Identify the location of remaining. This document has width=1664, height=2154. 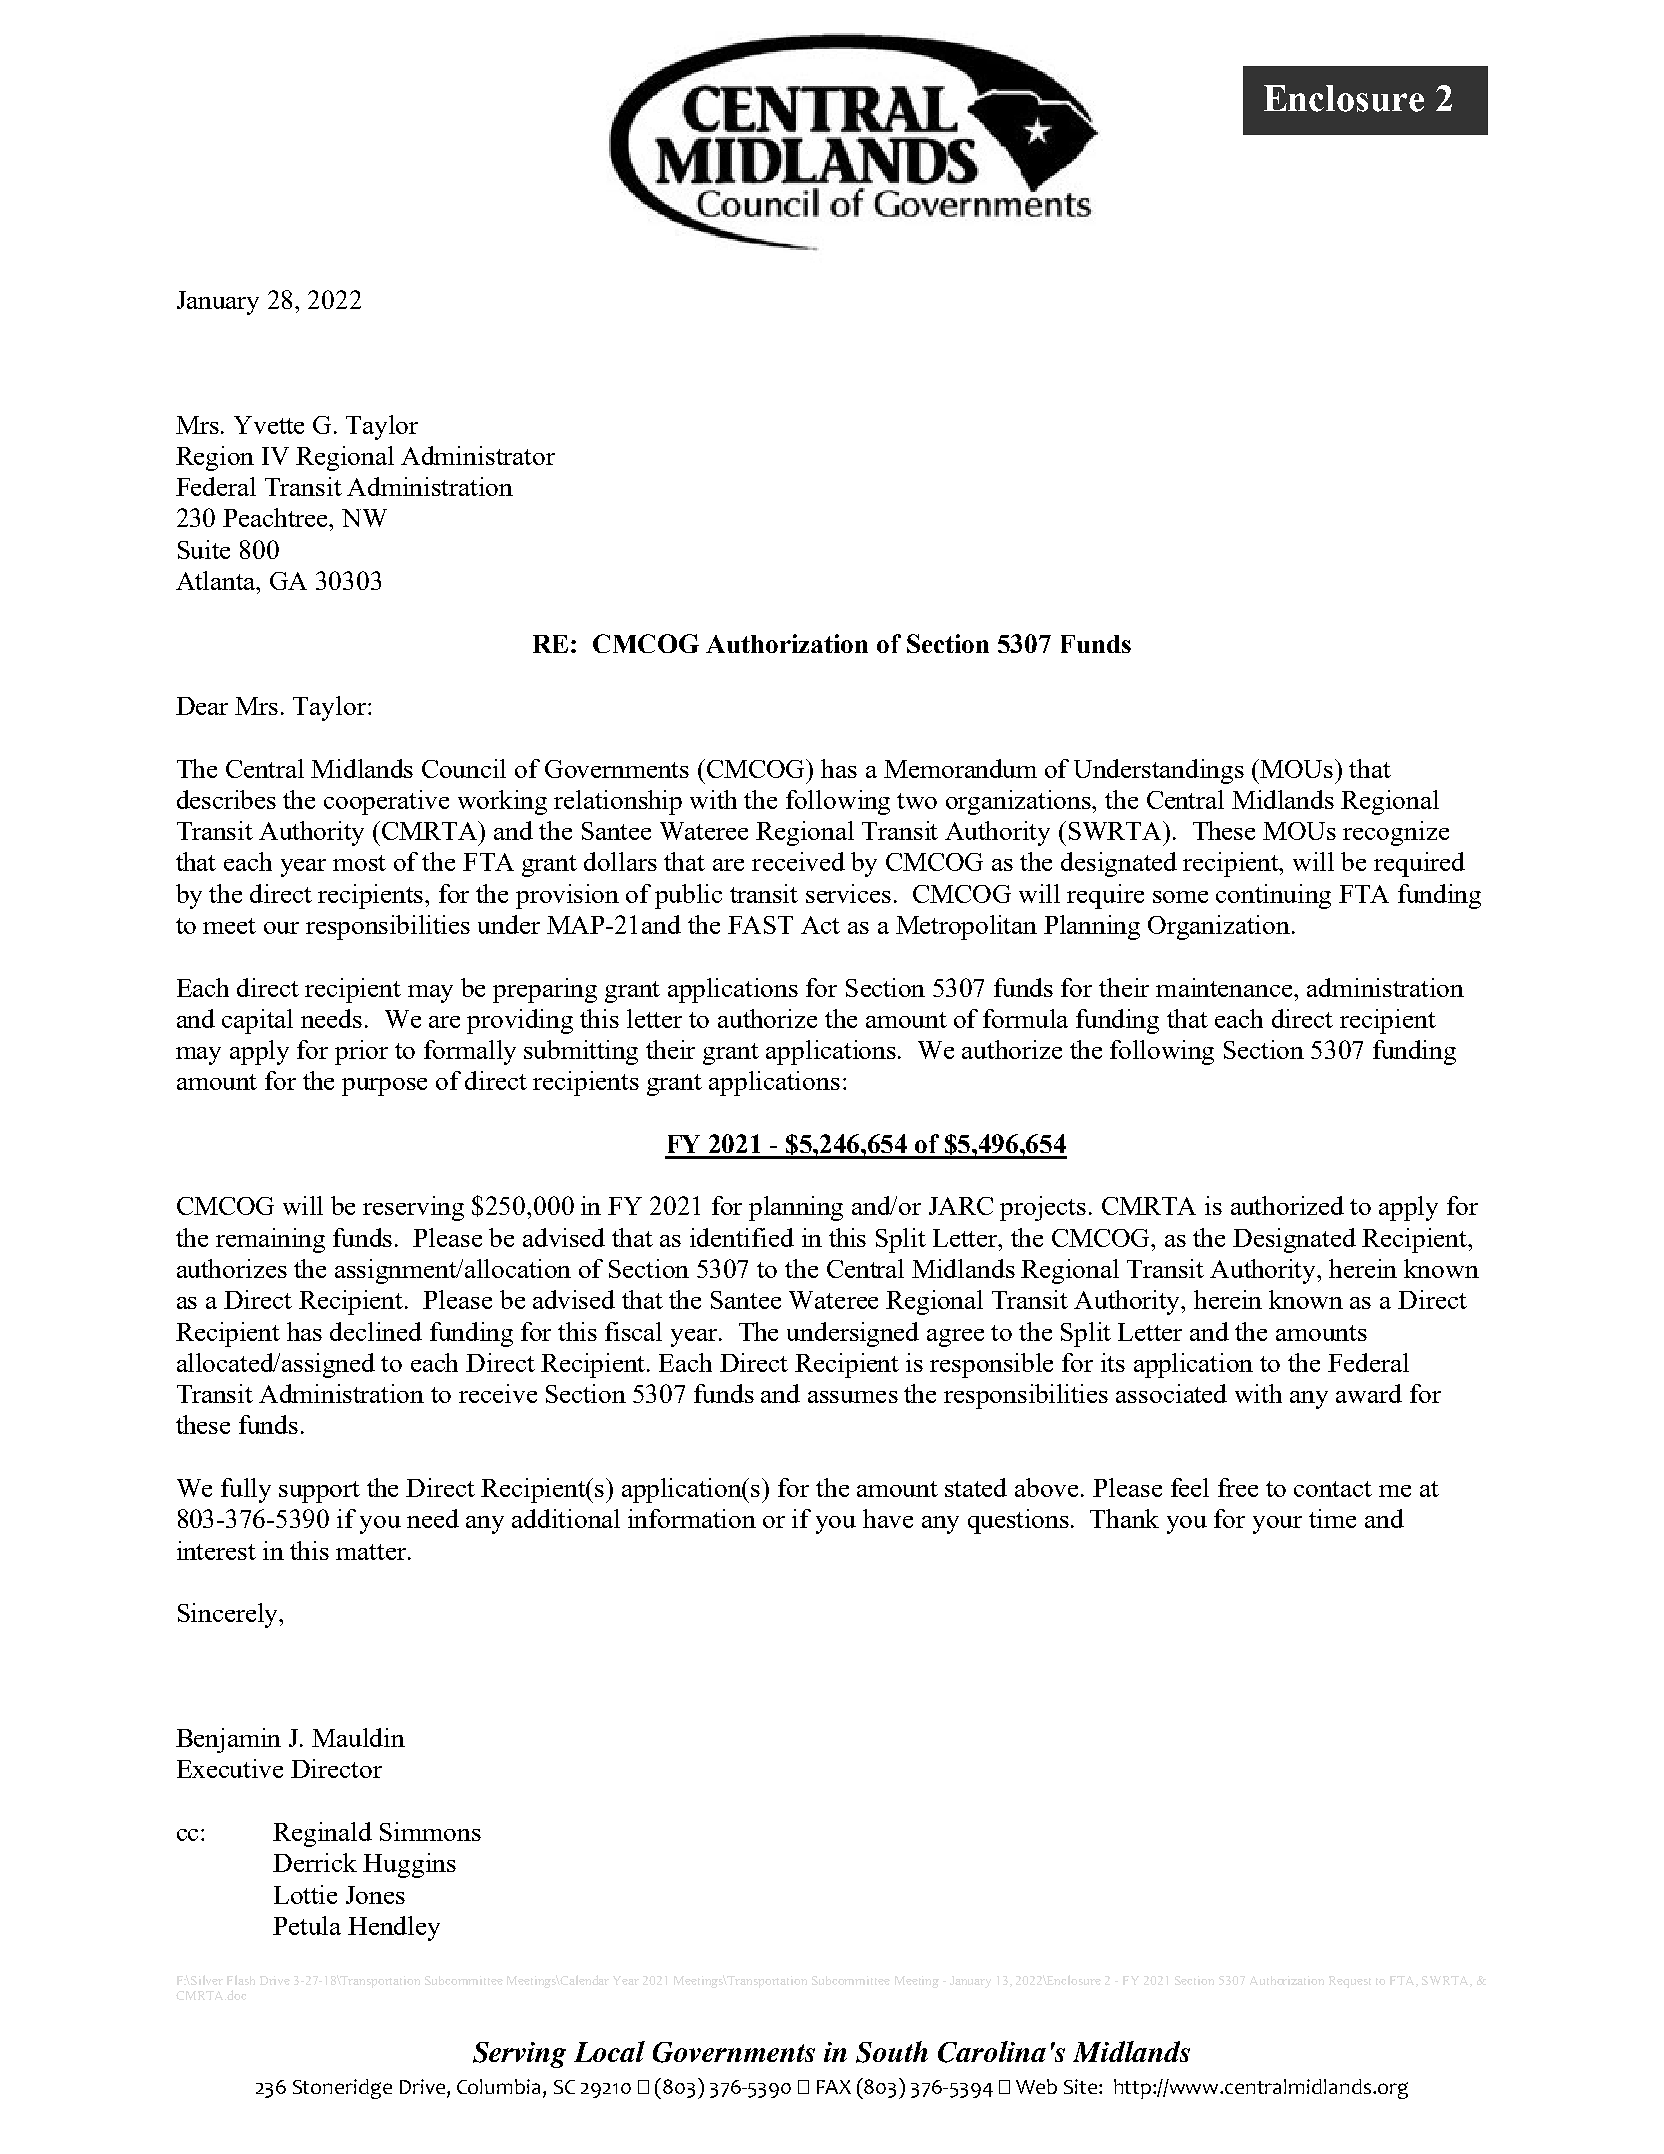
(270, 1240).
